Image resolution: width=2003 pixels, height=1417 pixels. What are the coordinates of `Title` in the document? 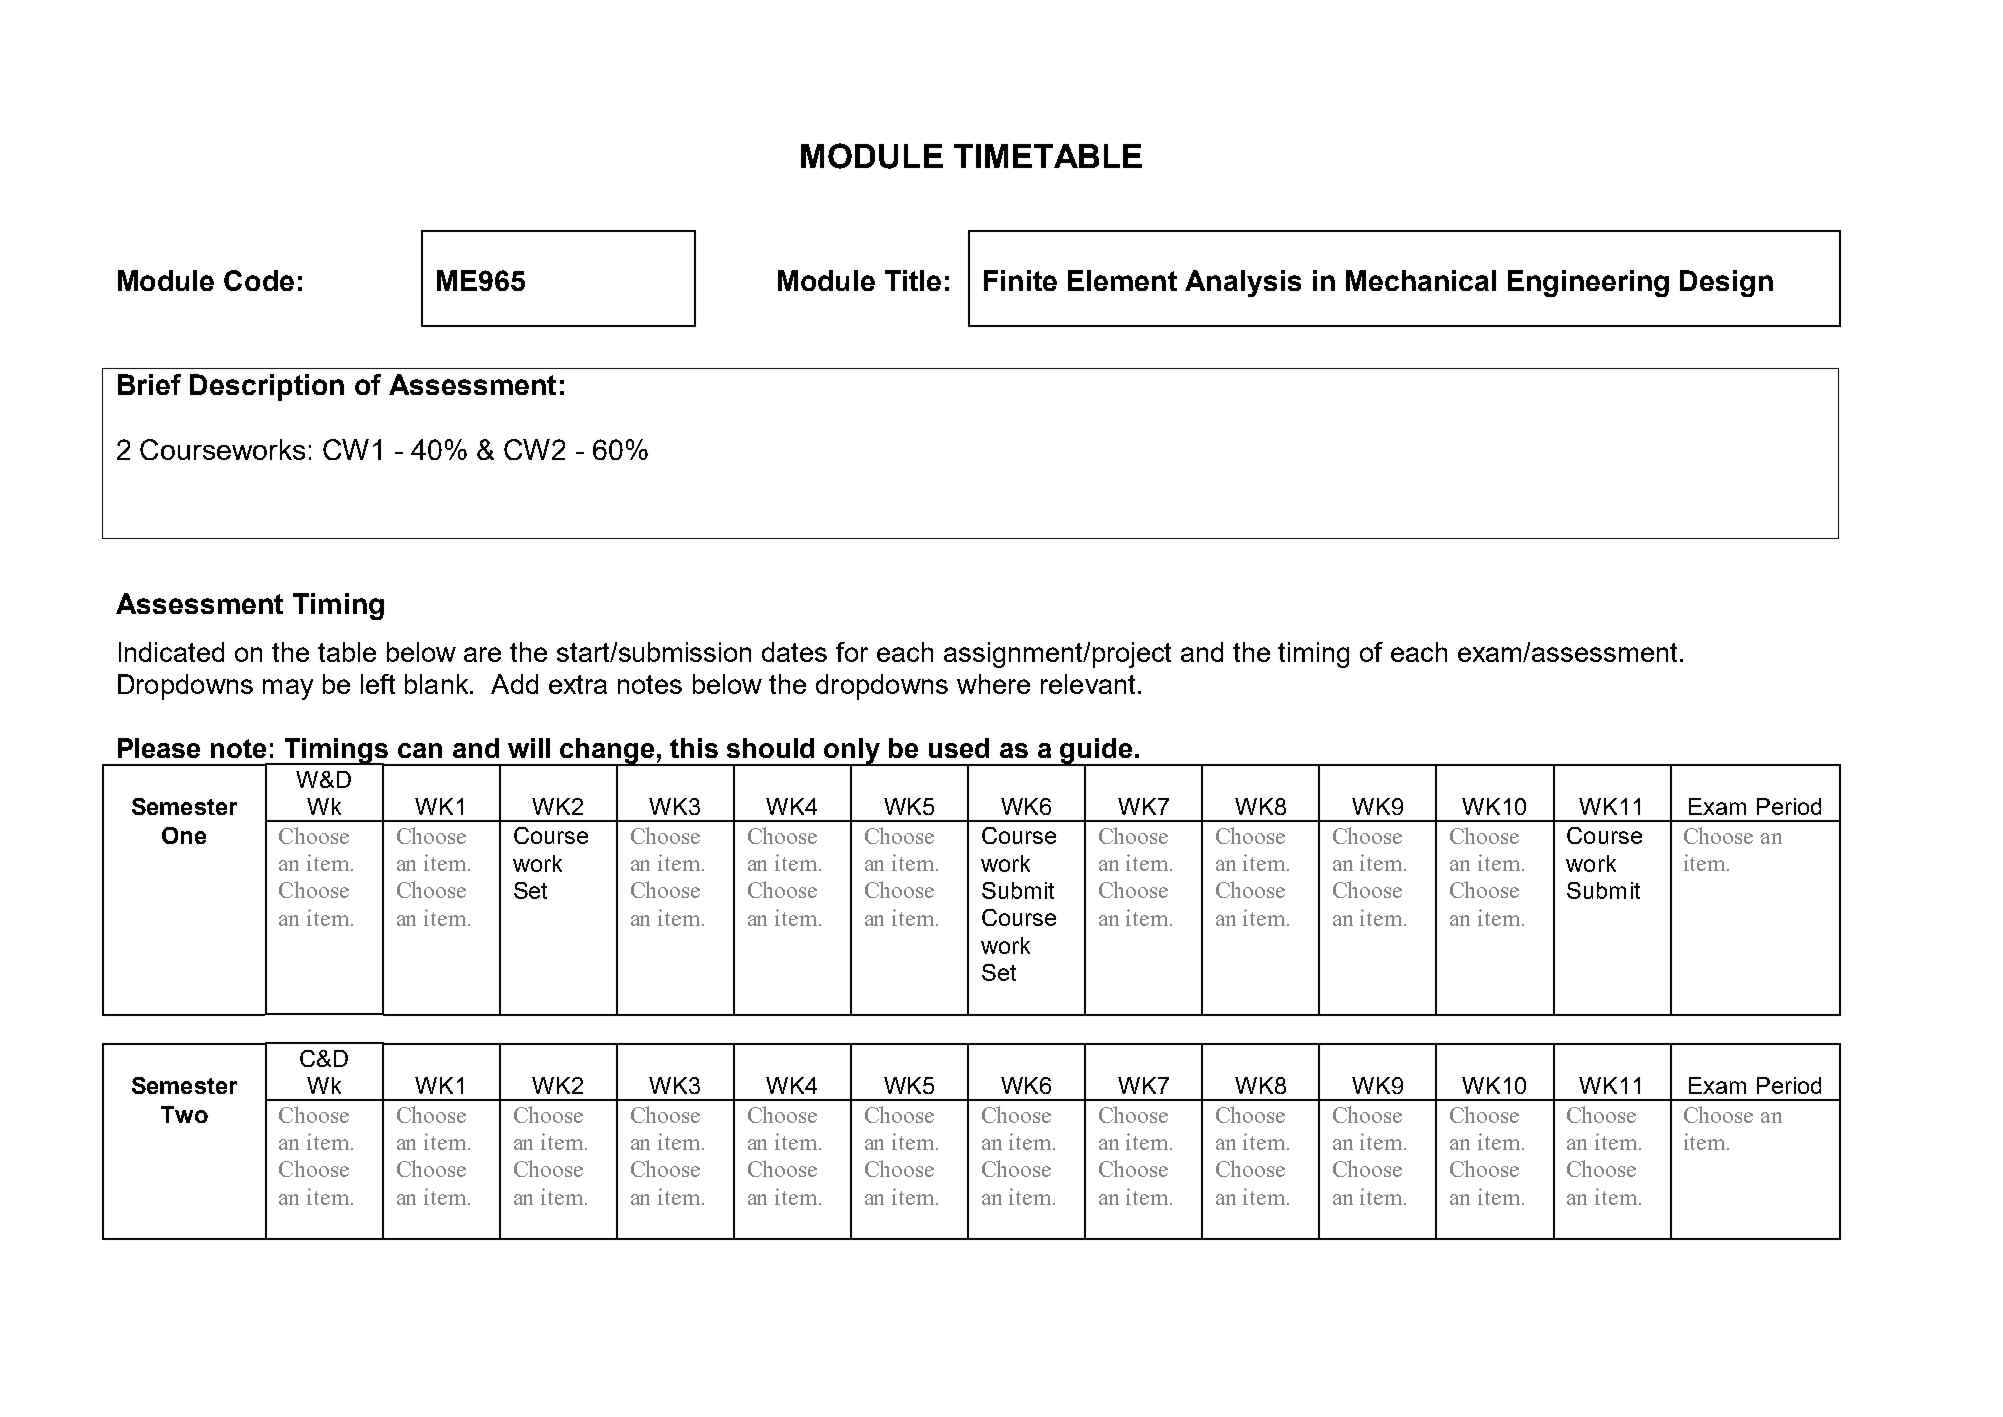 It's located at (913, 280).
